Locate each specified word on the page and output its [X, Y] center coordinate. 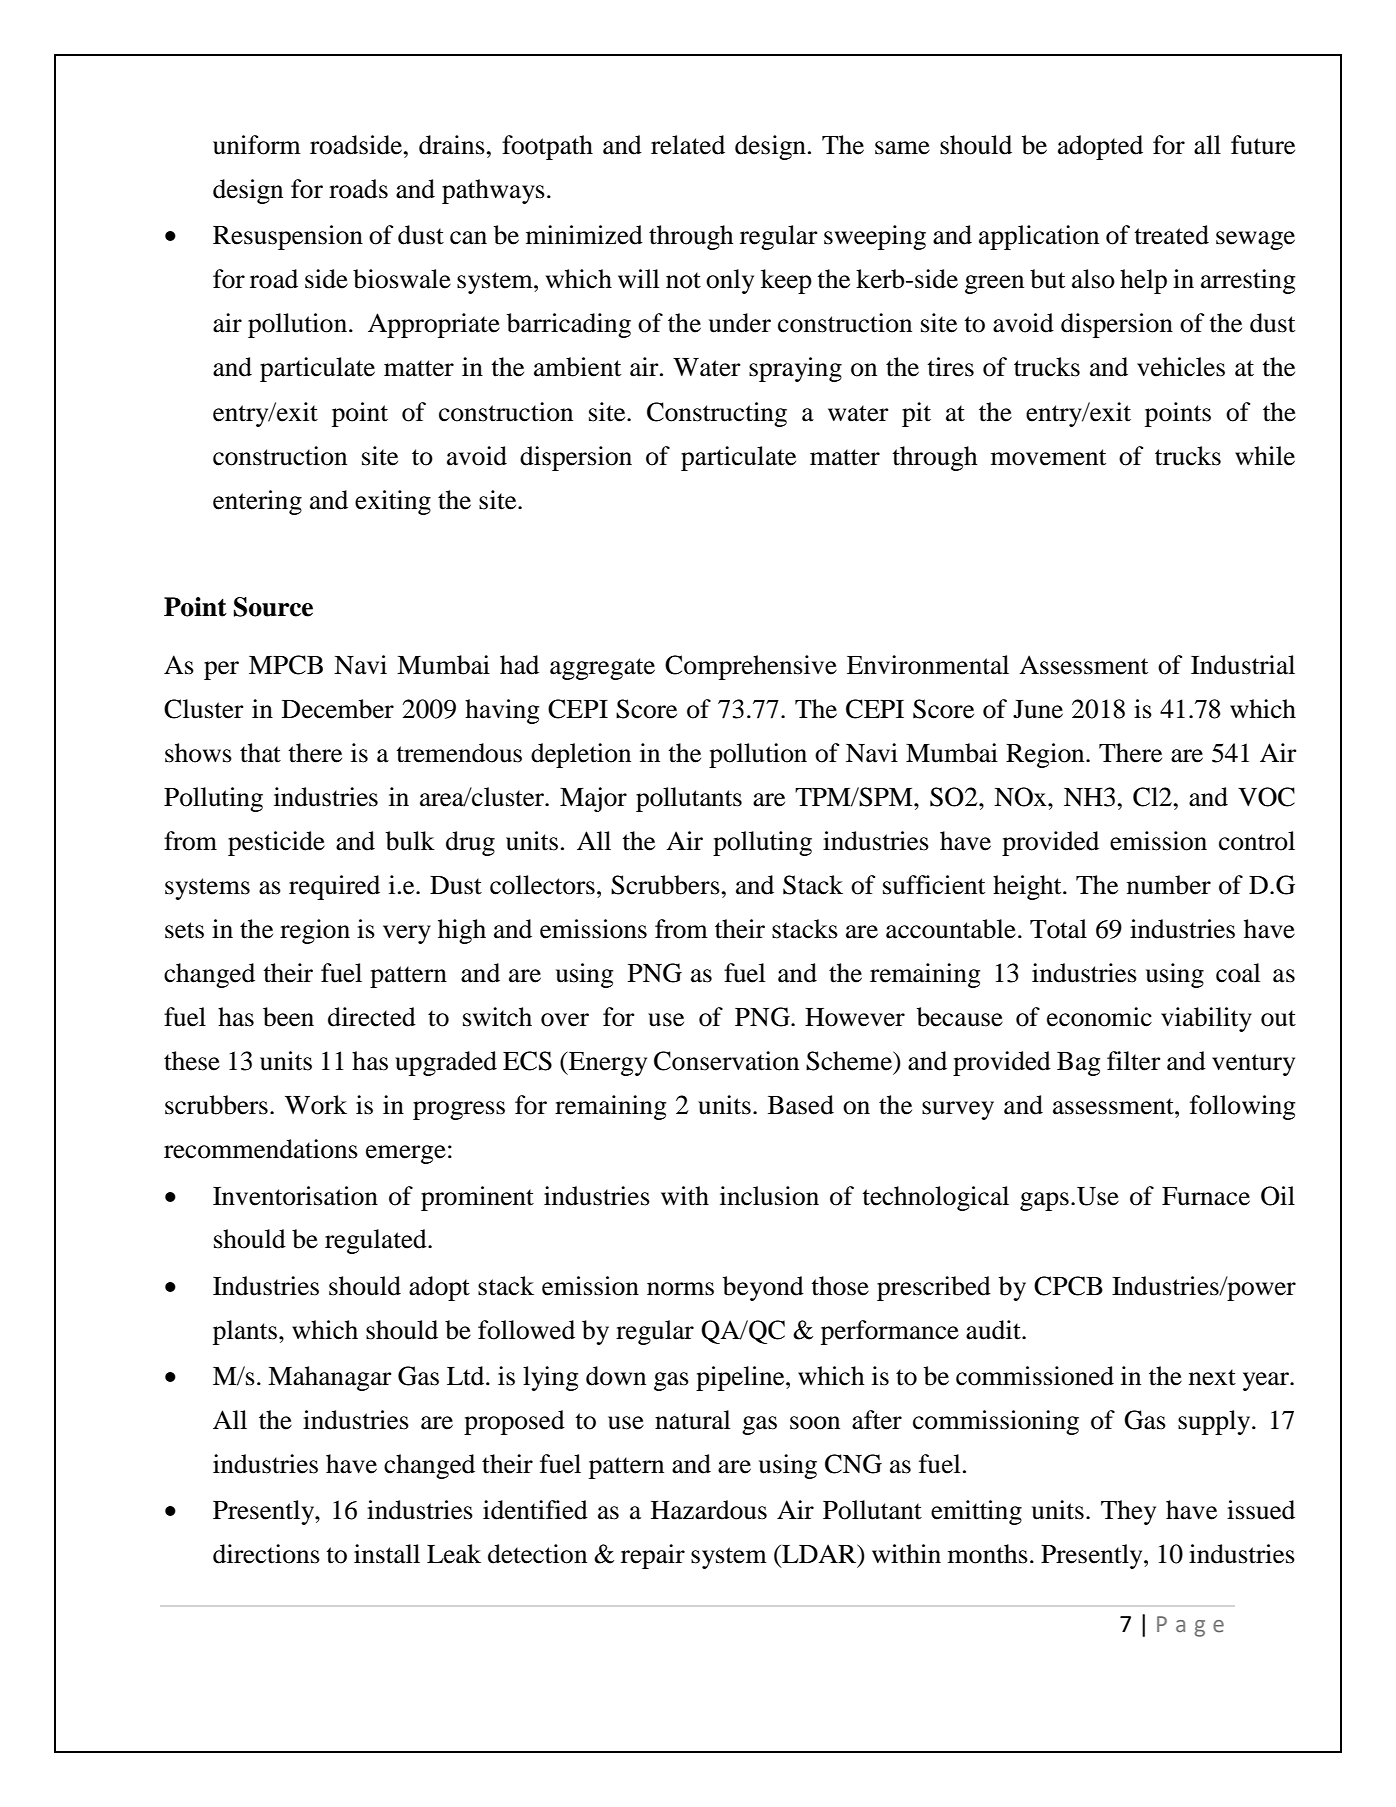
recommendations [261, 1149]
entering [257, 502]
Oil [1278, 1196]
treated [1171, 235]
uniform [257, 145]
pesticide [276, 843]
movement [1048, 457]
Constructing [717, 414]
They [1128, 1512]
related [688, 145]
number [1169, 885]
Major [593, 799]
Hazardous [709, 1510]
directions [266, 1554]
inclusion [769, 1196]
